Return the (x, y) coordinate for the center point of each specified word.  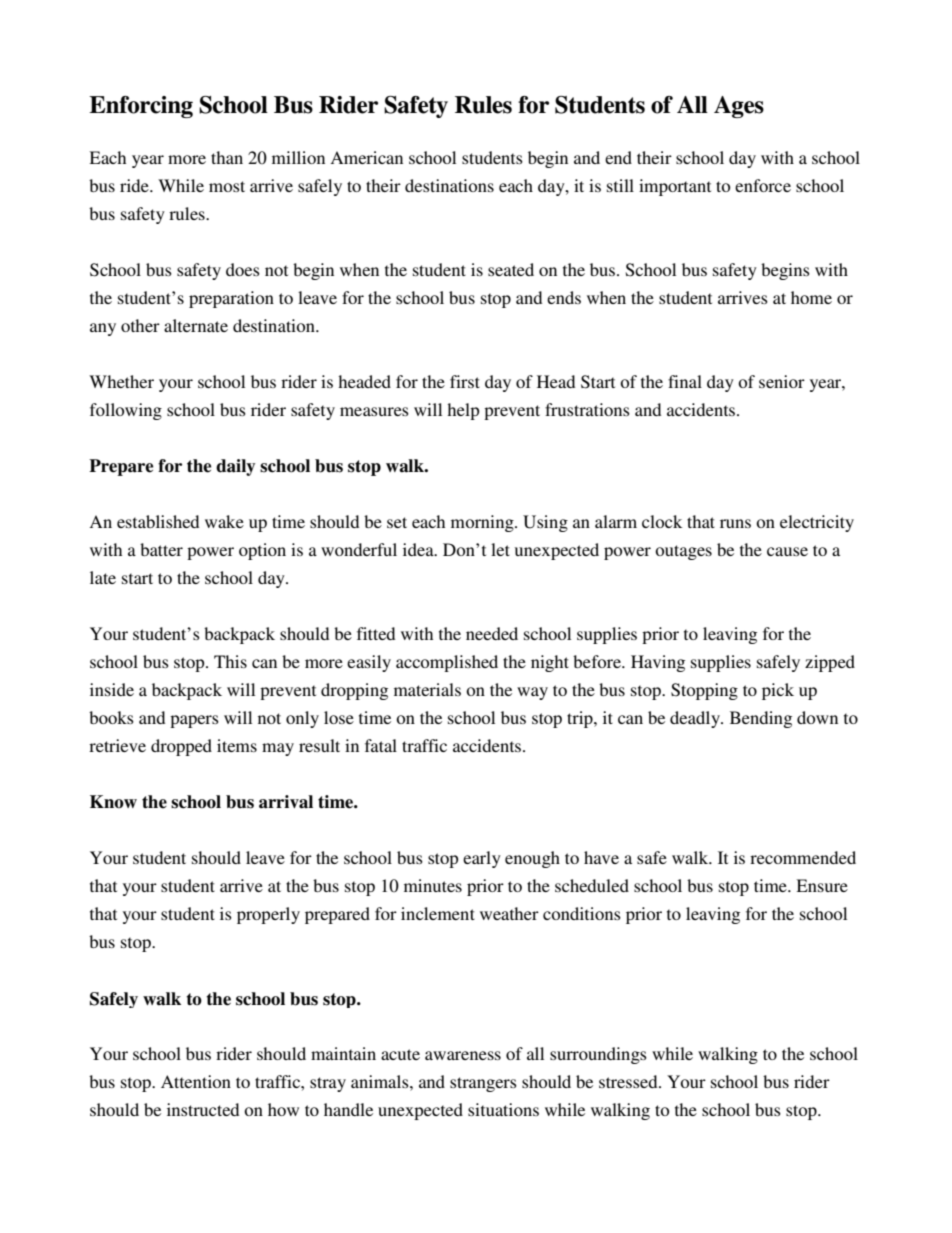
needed (492, 633)
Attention (196, 1081)
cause (787, 551)
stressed (629, 1081)
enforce (763, 185)
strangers (483, 1084)
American (366, 157)
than (227, 157)
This (230, 661)
